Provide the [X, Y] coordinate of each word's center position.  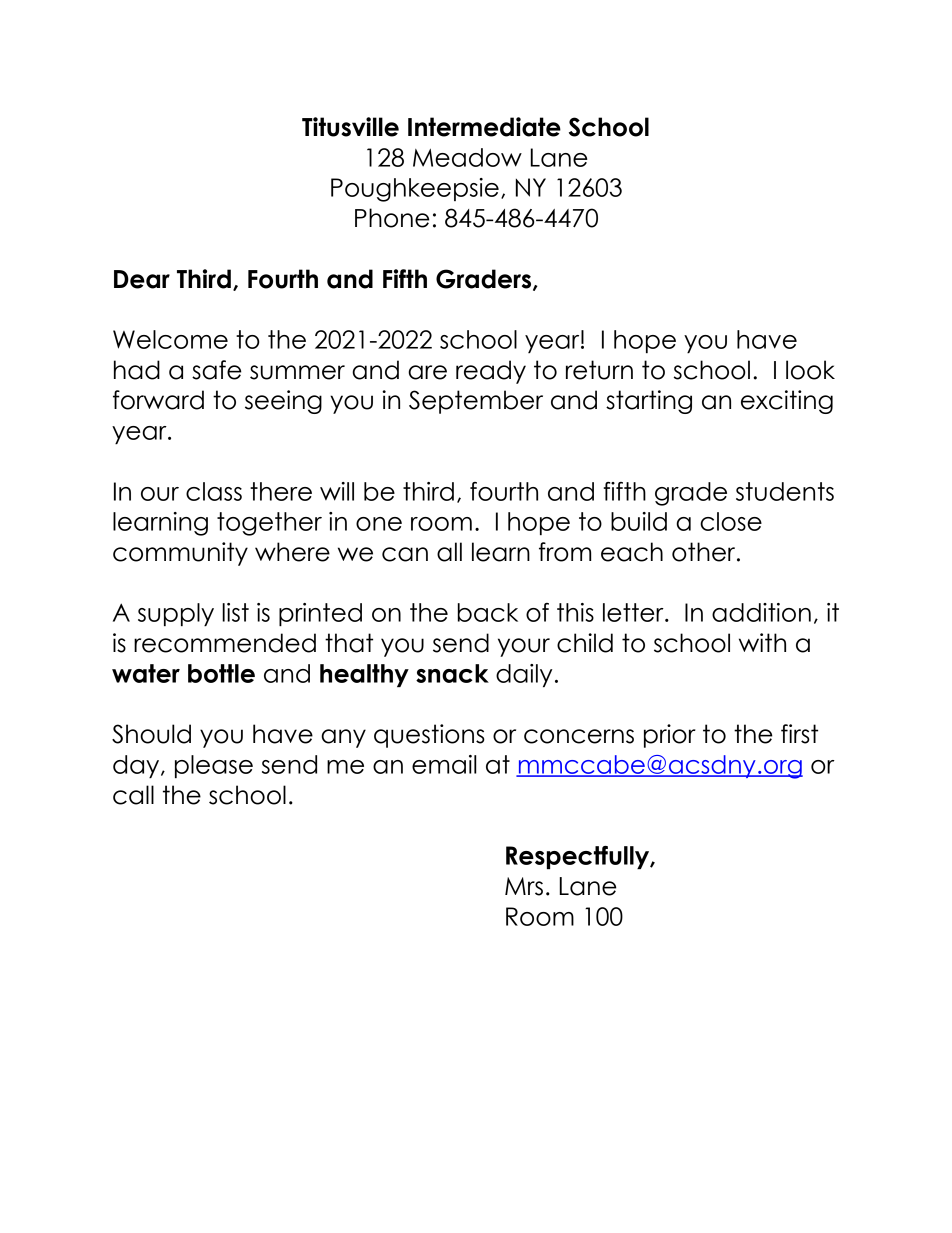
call [133, 795]
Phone [392, 218]
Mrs [524, 886]
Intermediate [484, 127]
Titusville [350, 127]
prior [670, 736]
